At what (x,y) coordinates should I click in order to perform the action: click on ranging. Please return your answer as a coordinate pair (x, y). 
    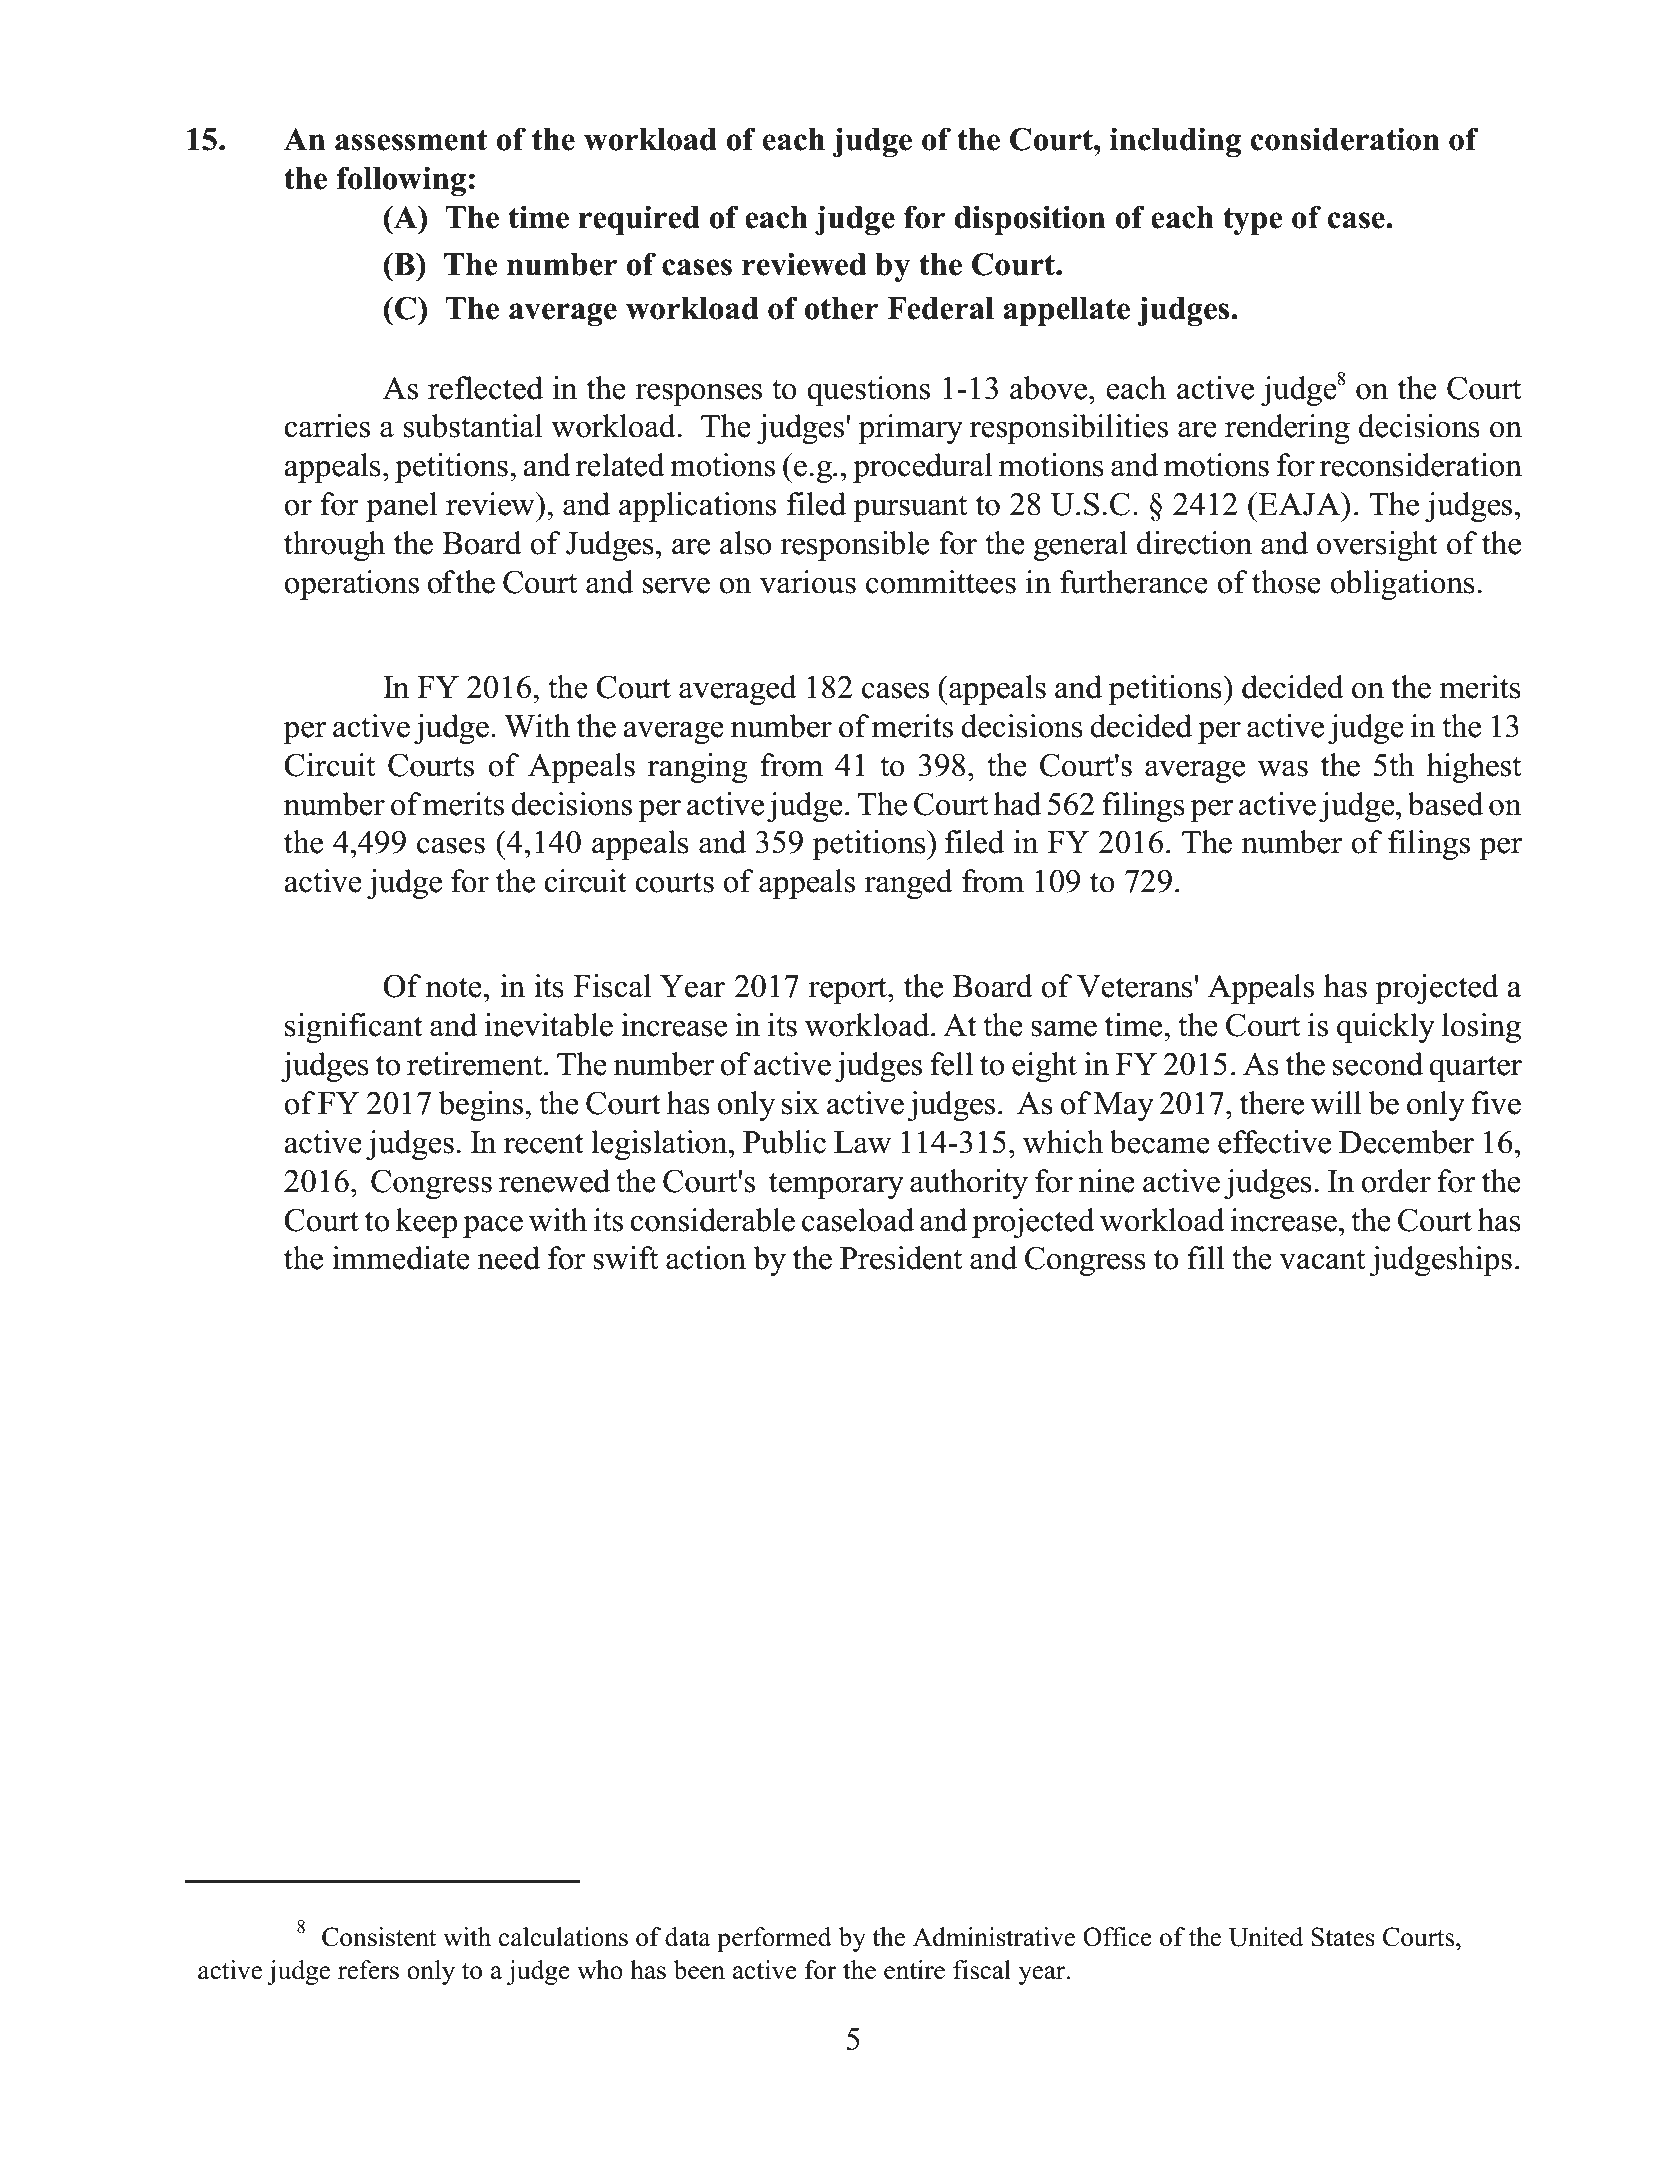
    Looking at the image, I should click on (698, 768).
